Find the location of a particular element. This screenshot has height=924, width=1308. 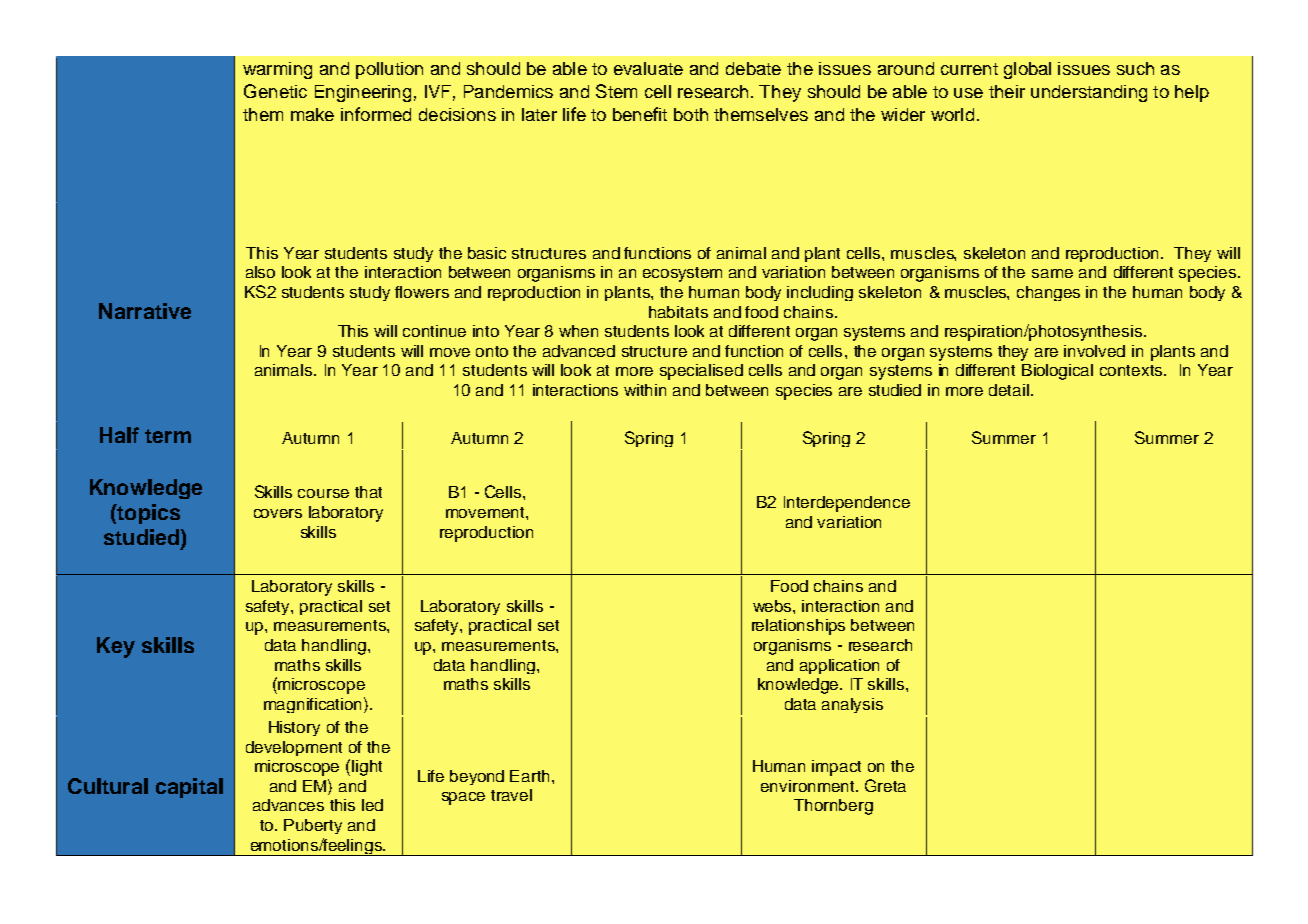

term is located at coordinates (168, 436).
